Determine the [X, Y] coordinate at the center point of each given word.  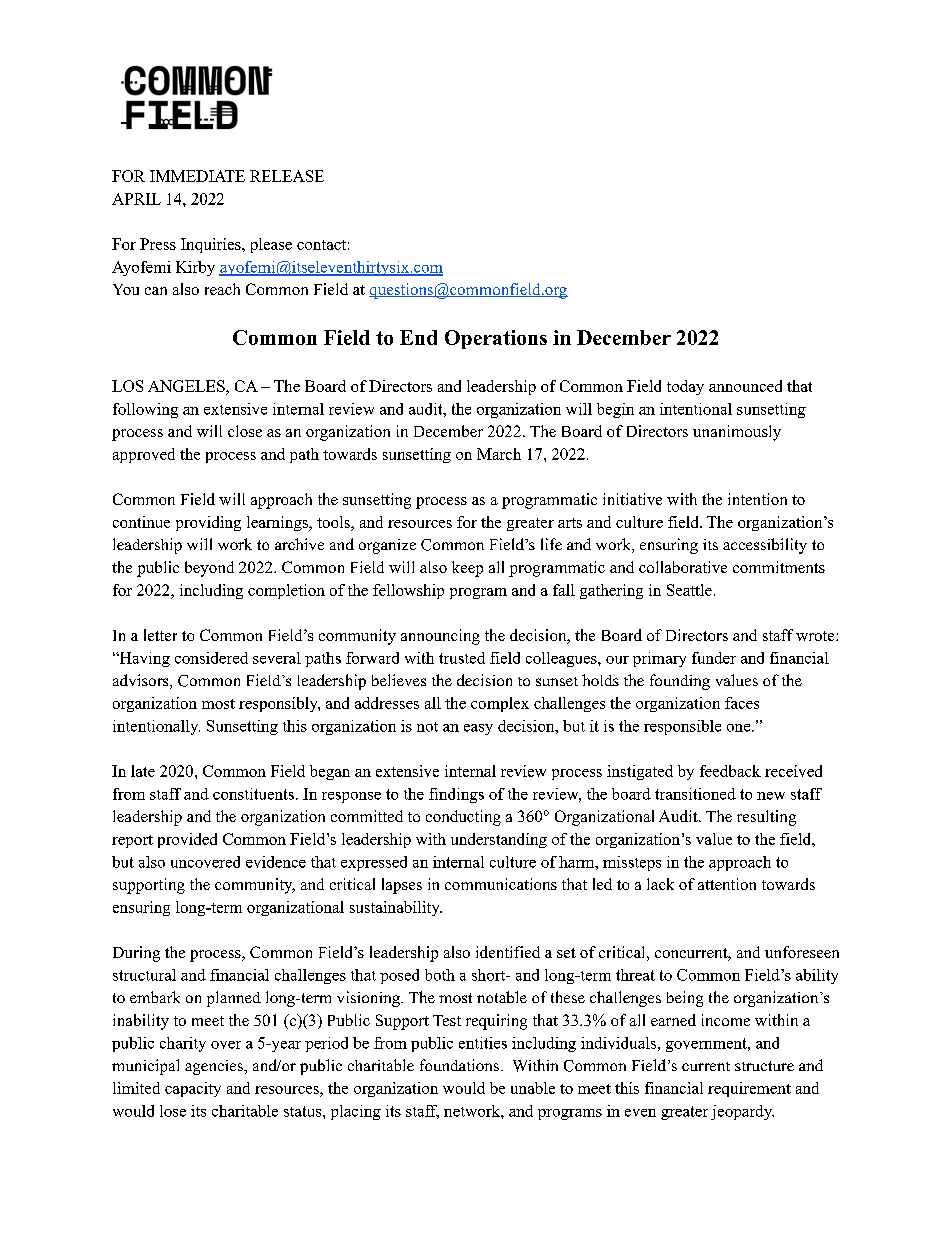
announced [745, 386]
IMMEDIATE [197, 176]
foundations [459, 1065]
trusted [462, 658]
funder [714, 658]
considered [211, 658]
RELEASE [287, 176]
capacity [193, 1089]
